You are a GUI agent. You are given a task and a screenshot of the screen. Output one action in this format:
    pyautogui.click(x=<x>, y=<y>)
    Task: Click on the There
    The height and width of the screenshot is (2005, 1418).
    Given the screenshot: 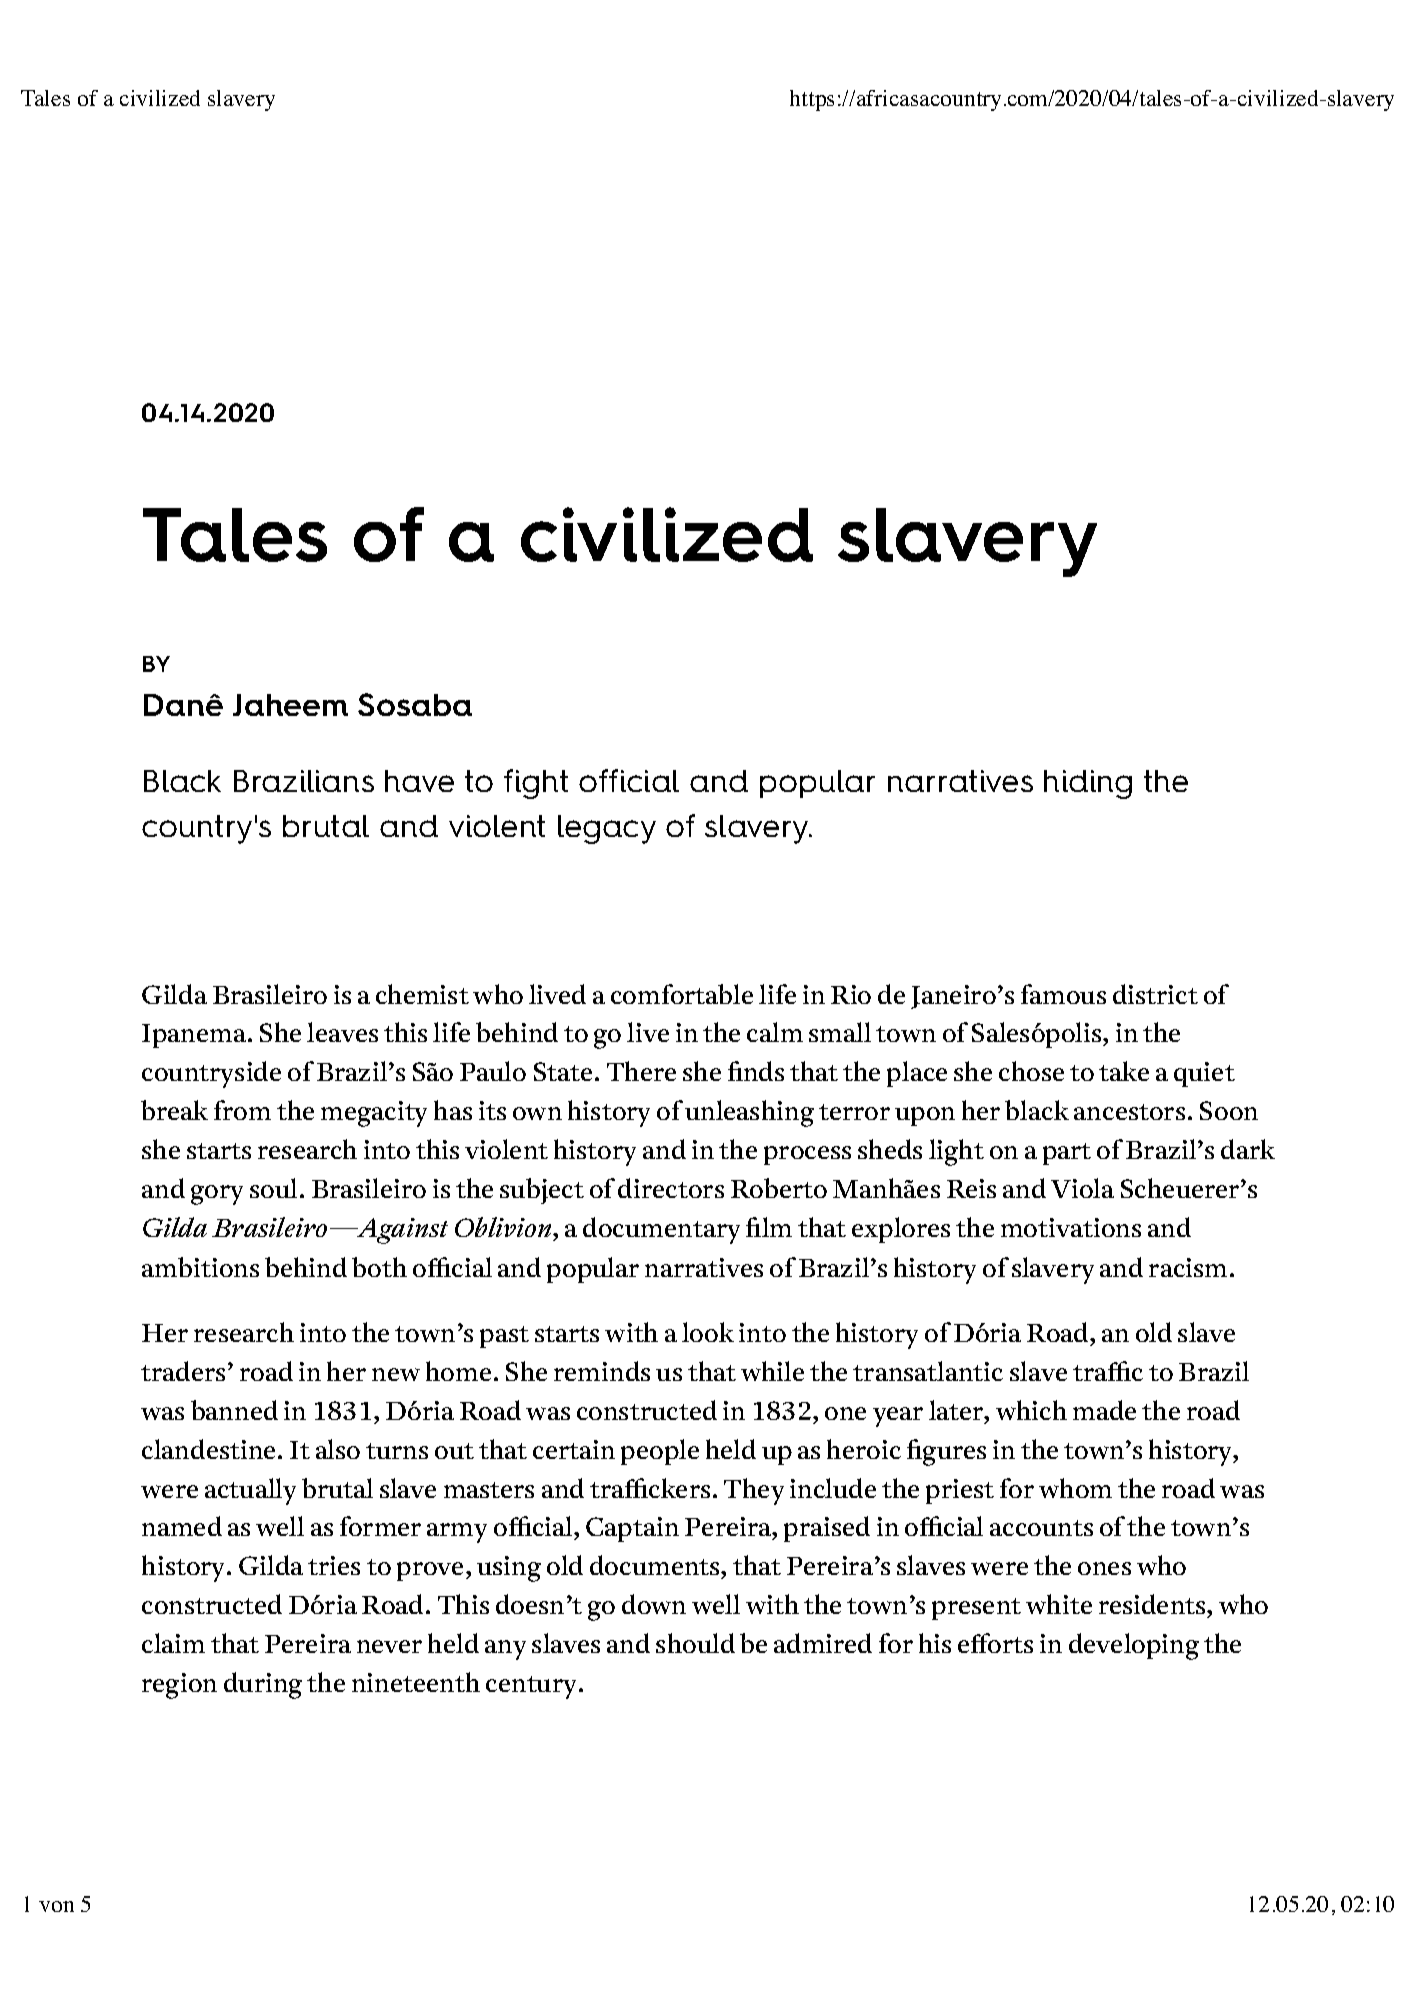 What is the action you would take?
    pyautogui.click(x=641, y=1071)
